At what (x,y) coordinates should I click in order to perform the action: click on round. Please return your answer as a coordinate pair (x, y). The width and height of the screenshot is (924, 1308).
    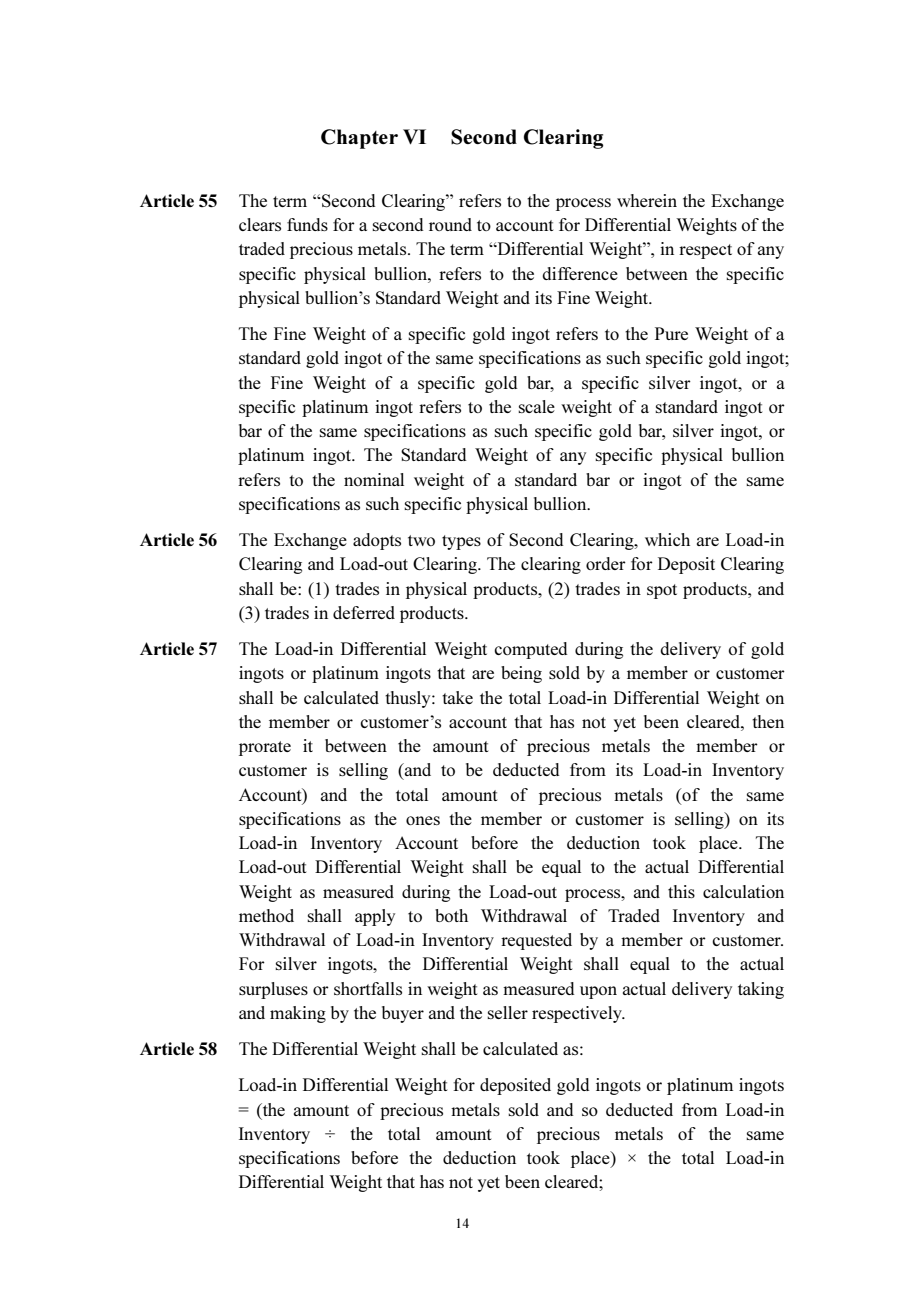
    Looking at the image, I should click on (450, 224).
